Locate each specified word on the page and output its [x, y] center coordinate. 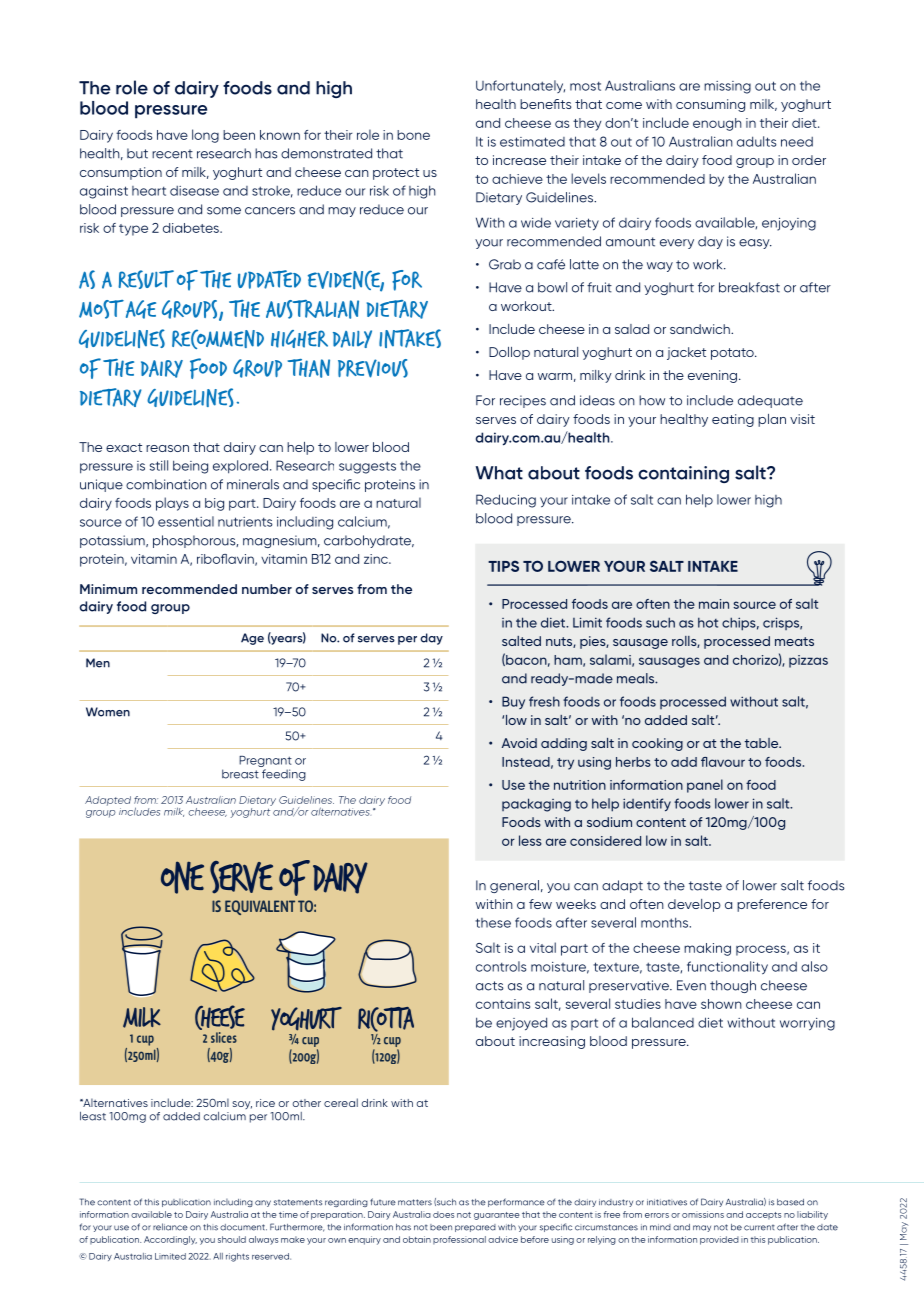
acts [490, 986]
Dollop [509, 353]
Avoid [519, 743]
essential [186, 521]
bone [413, 135]
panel [705, 786]
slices [224, 1037]
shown [721, 1004]
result [146, 279]
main [714, 604]
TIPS [503, 566]
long [205, 136]
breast [240, 774]
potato [733, 354]
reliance [170, 1227]
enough [717, 124]
